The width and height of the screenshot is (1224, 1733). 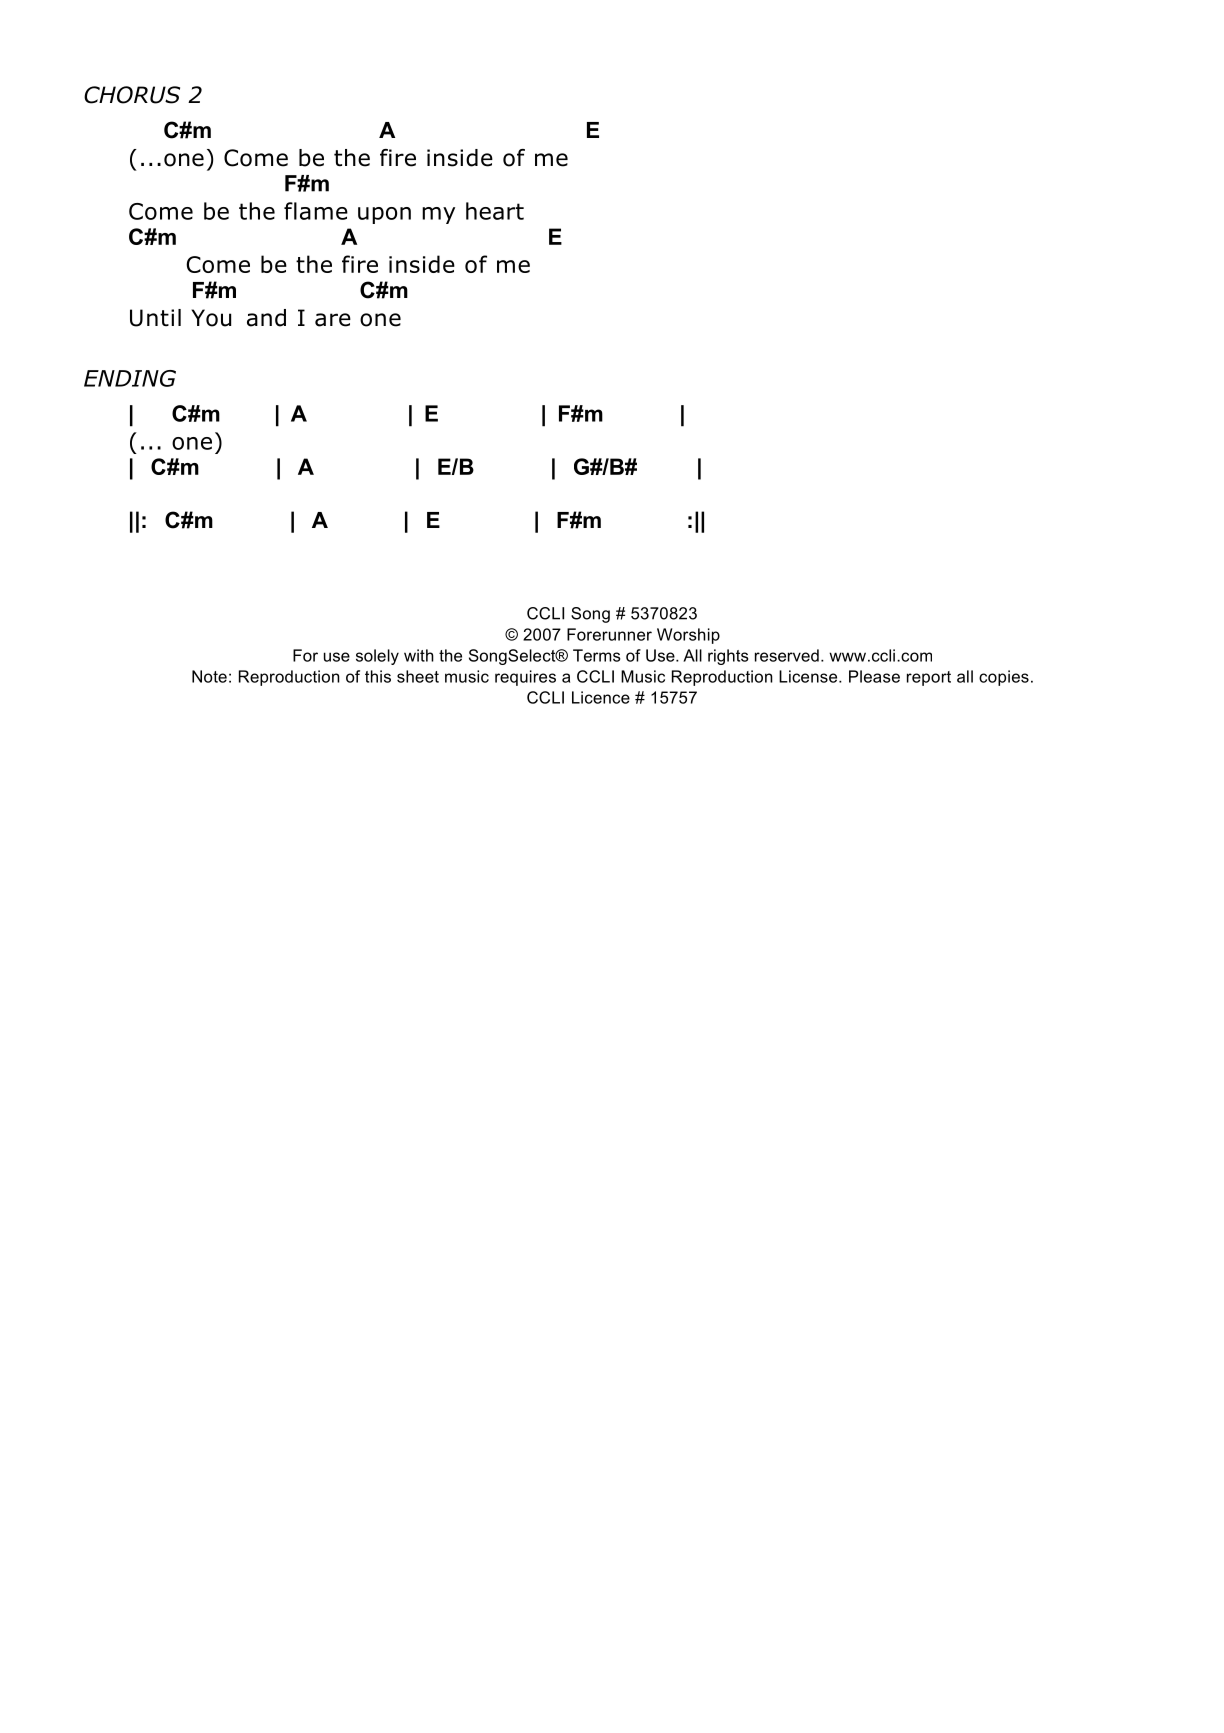 I want to click on upon, so click(x=384, y=215).
